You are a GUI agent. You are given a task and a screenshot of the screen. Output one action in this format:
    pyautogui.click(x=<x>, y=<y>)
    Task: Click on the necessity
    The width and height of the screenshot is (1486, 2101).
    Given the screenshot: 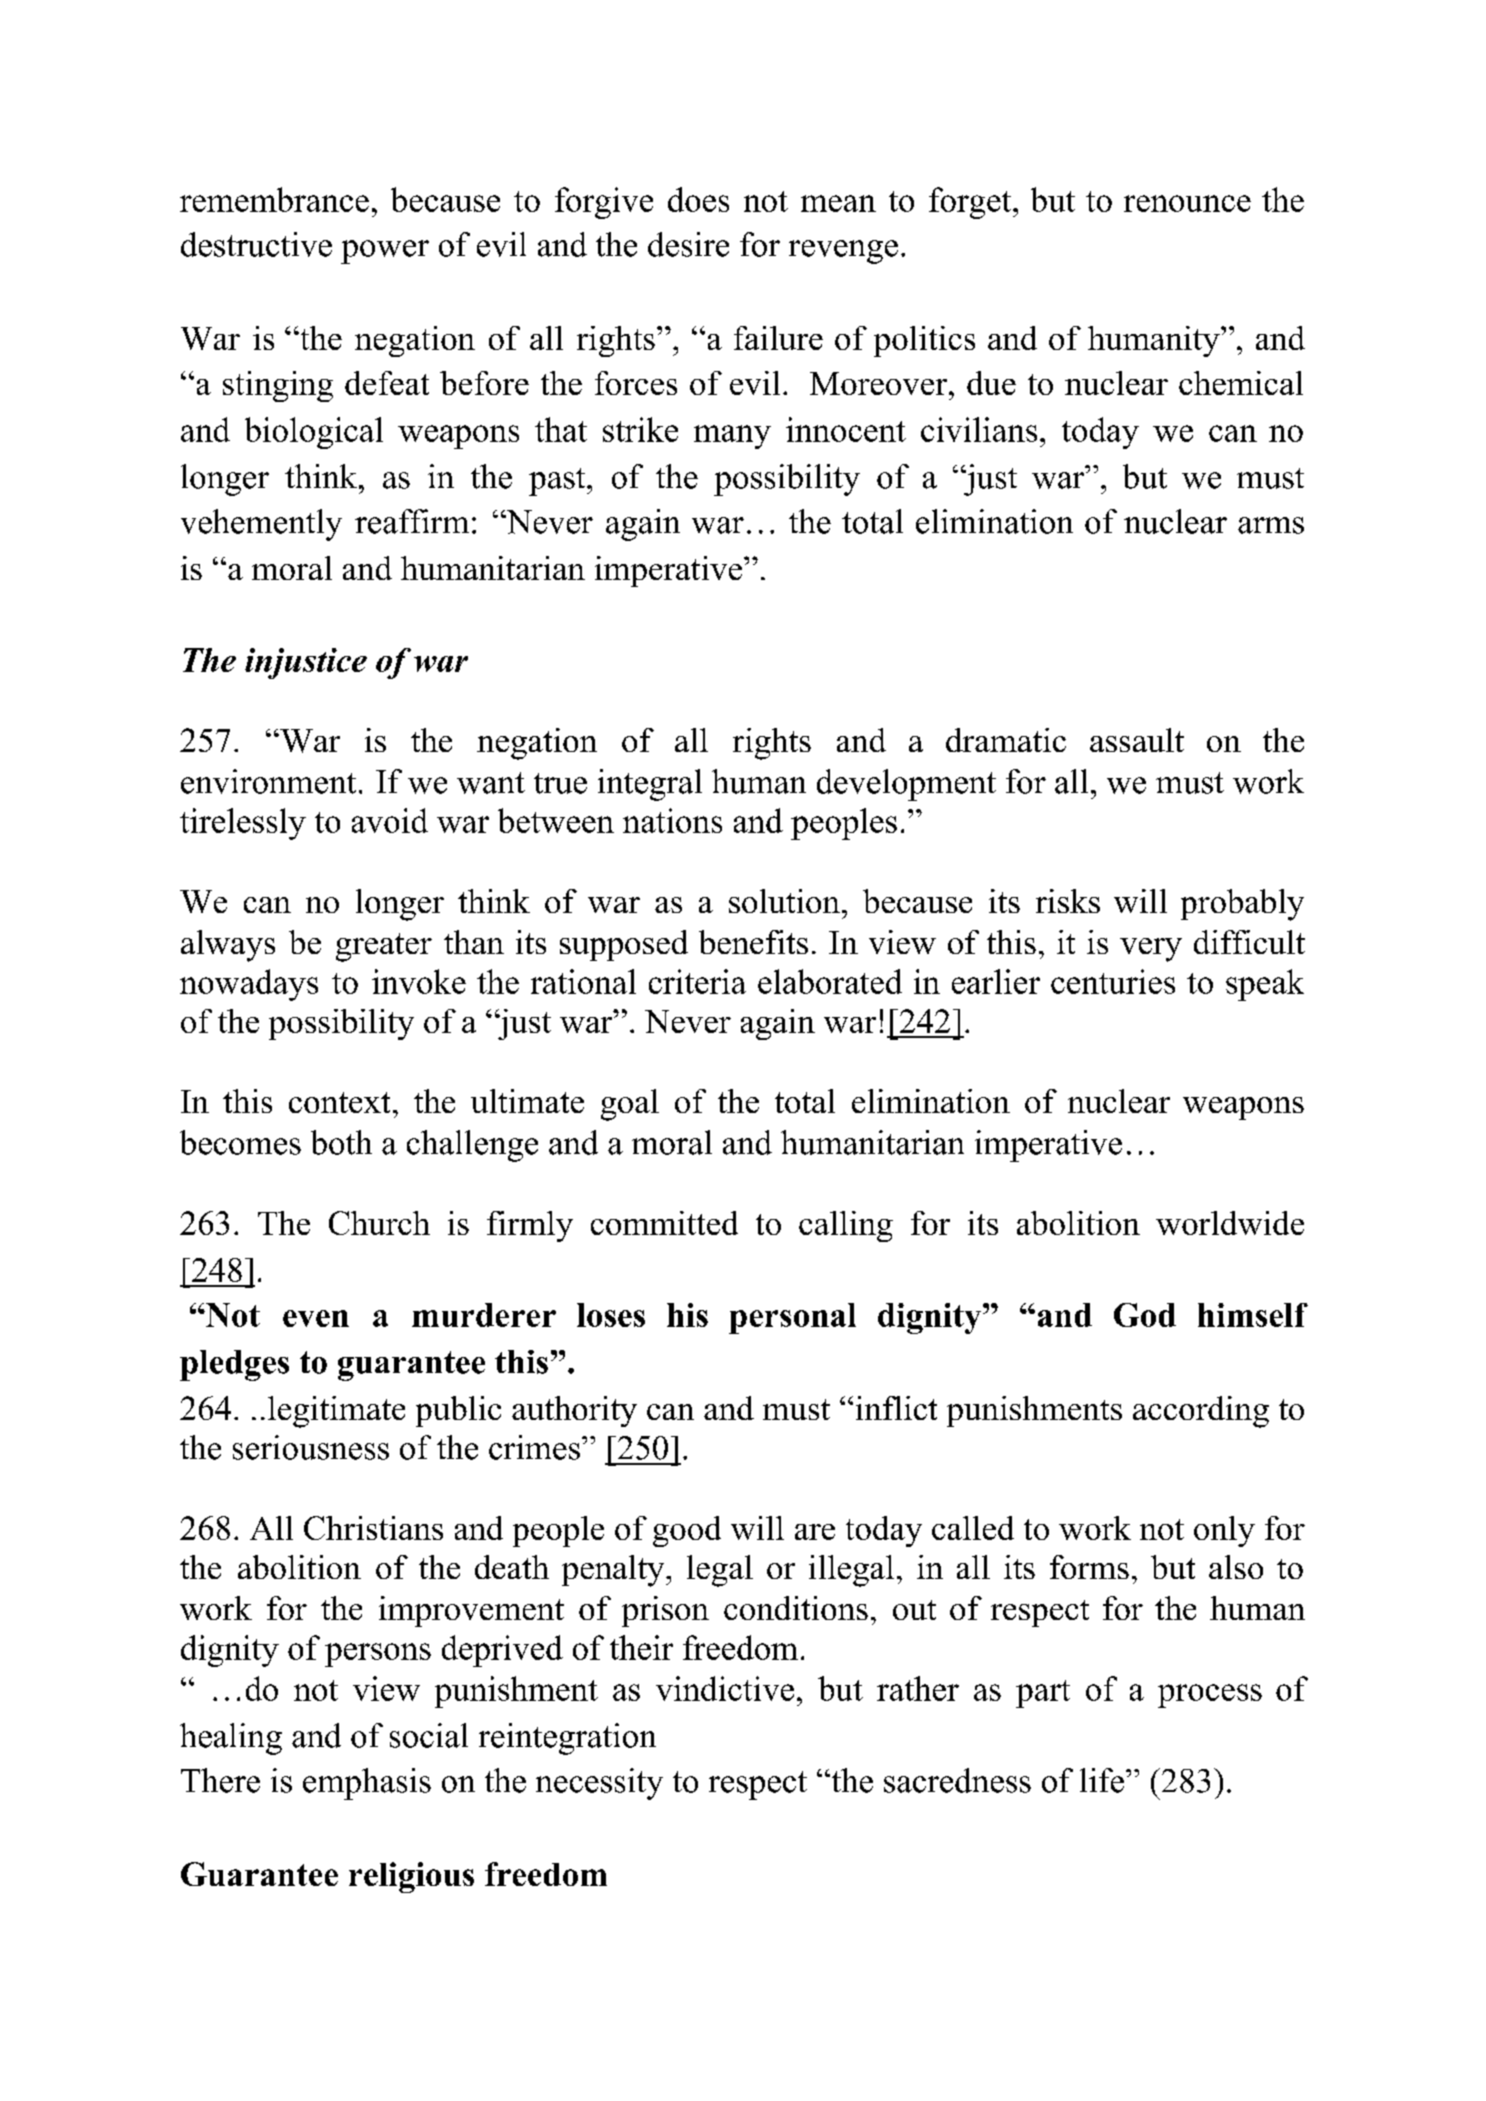 What is the action you would take?
    pyautogui.click(x=599, y=1784)
